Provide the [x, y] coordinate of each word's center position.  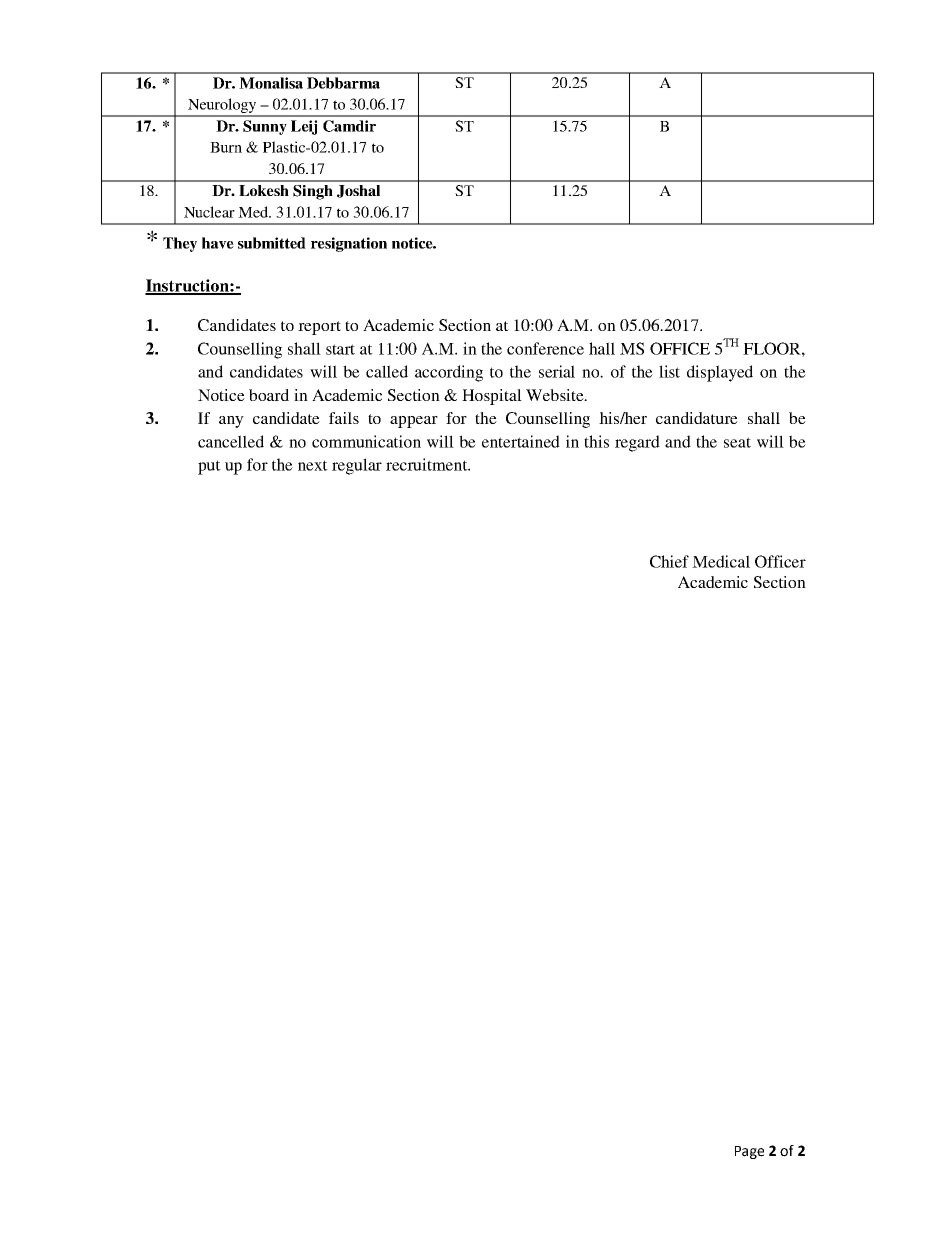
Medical [721, 561]
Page [749, 1152]
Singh [313, 192]
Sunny [265, 127]
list [669, 371]
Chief [669, 561]
